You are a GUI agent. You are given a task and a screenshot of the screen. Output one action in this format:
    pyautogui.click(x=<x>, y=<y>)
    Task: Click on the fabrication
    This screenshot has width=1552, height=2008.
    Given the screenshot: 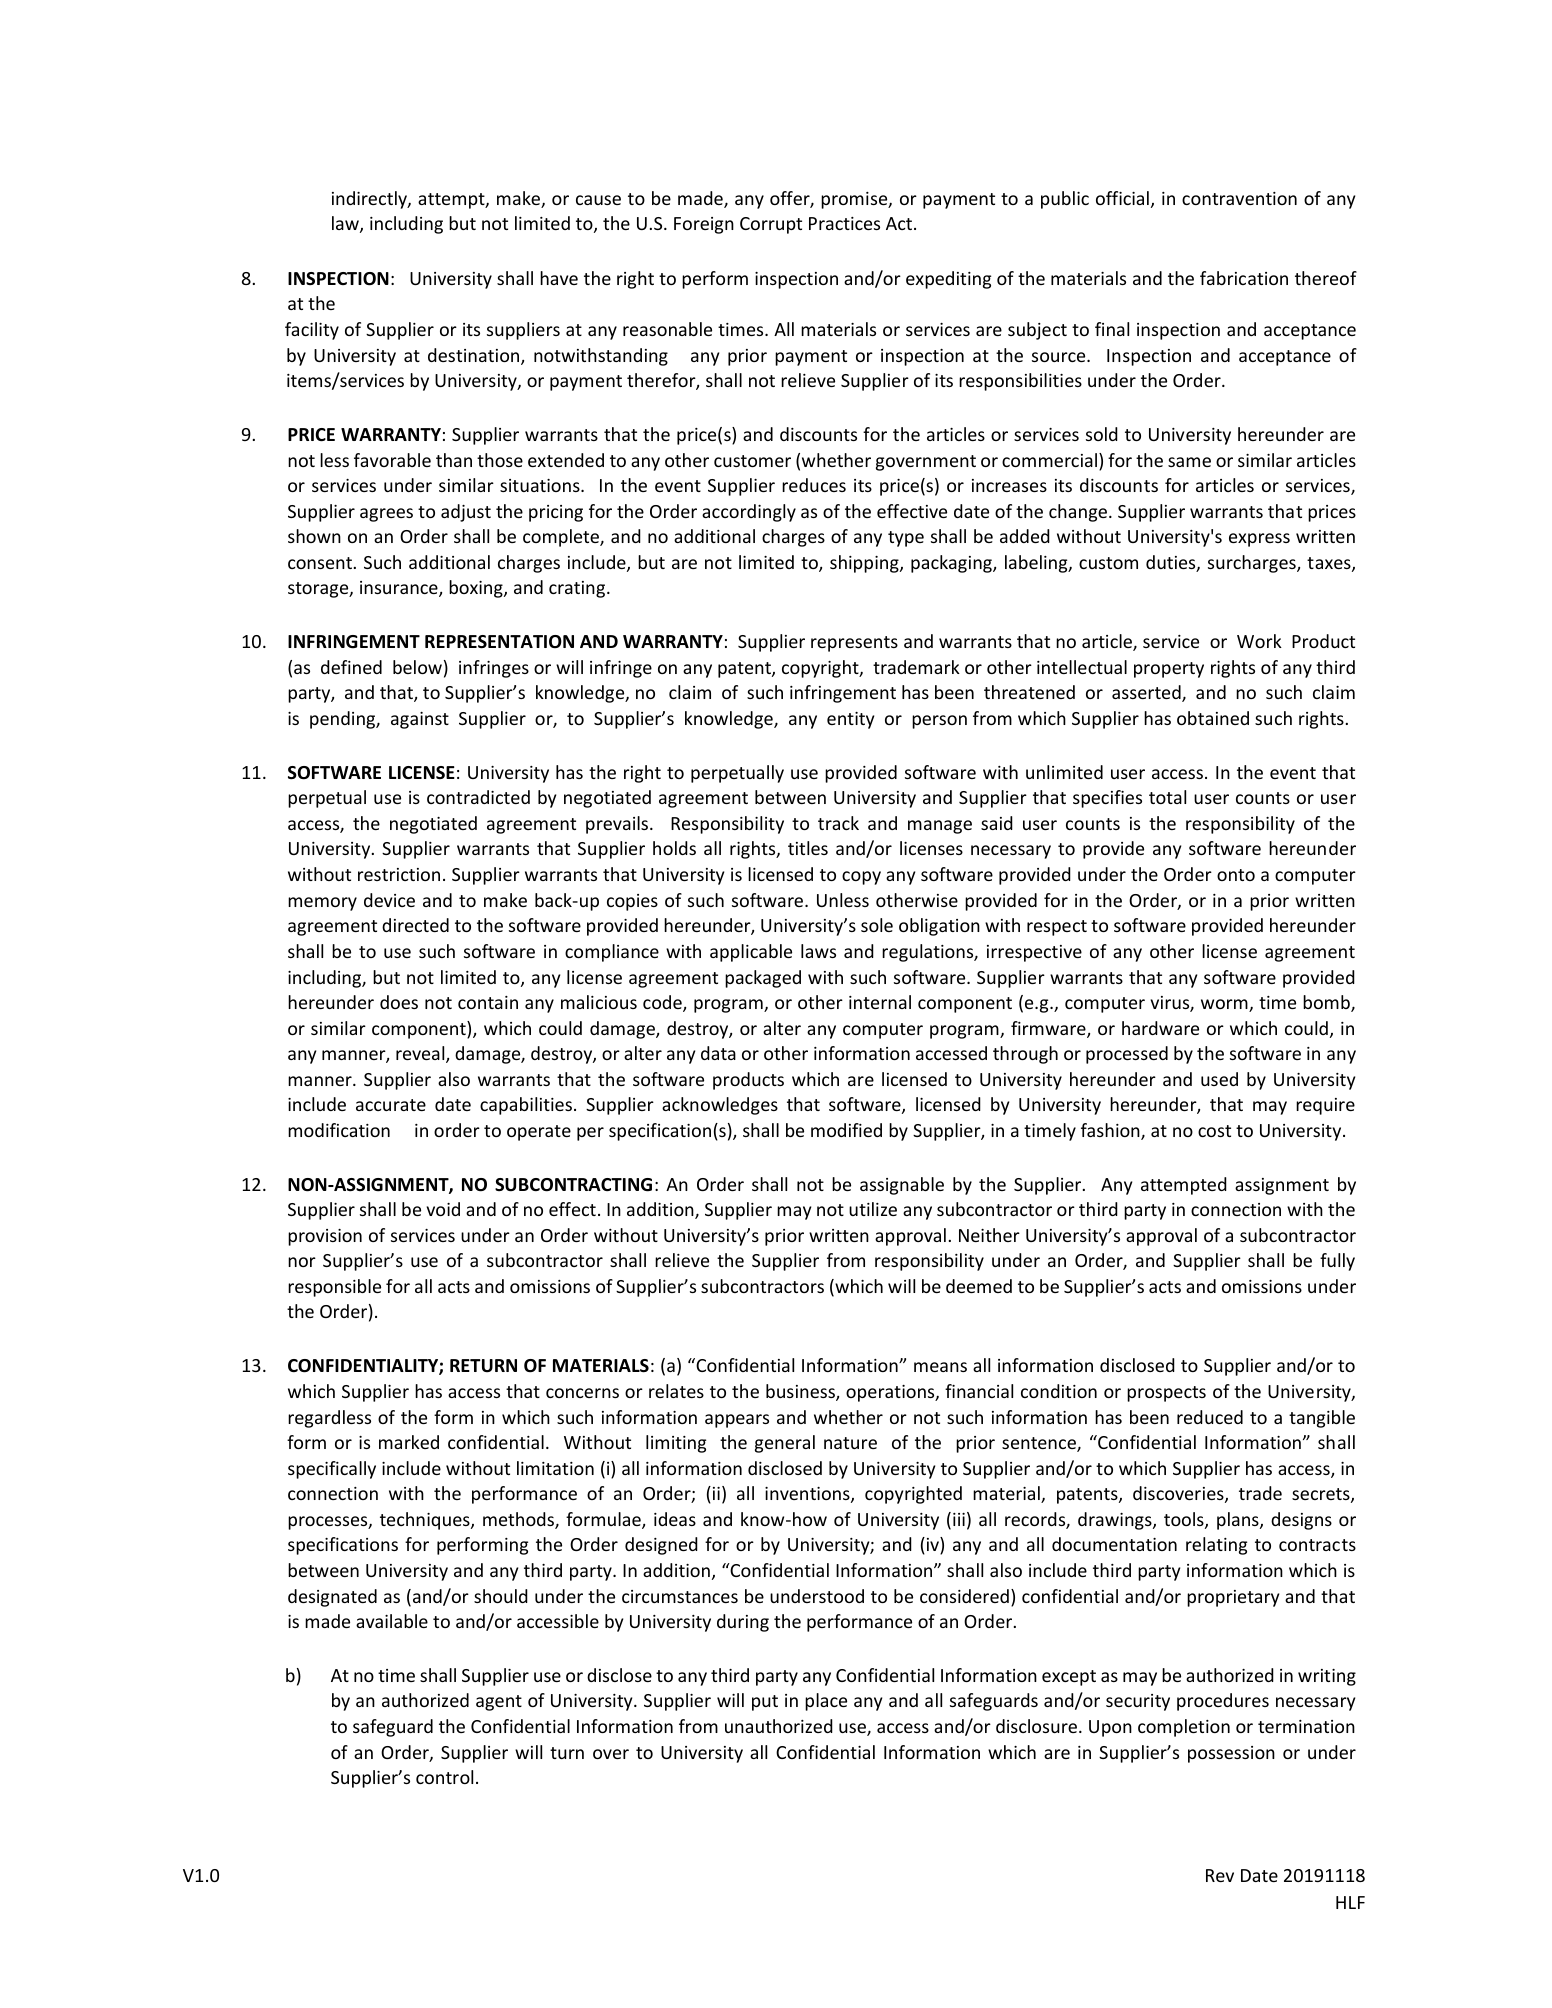 What is the action you would take?
    pyautogui.click(x=1244, y=278)
